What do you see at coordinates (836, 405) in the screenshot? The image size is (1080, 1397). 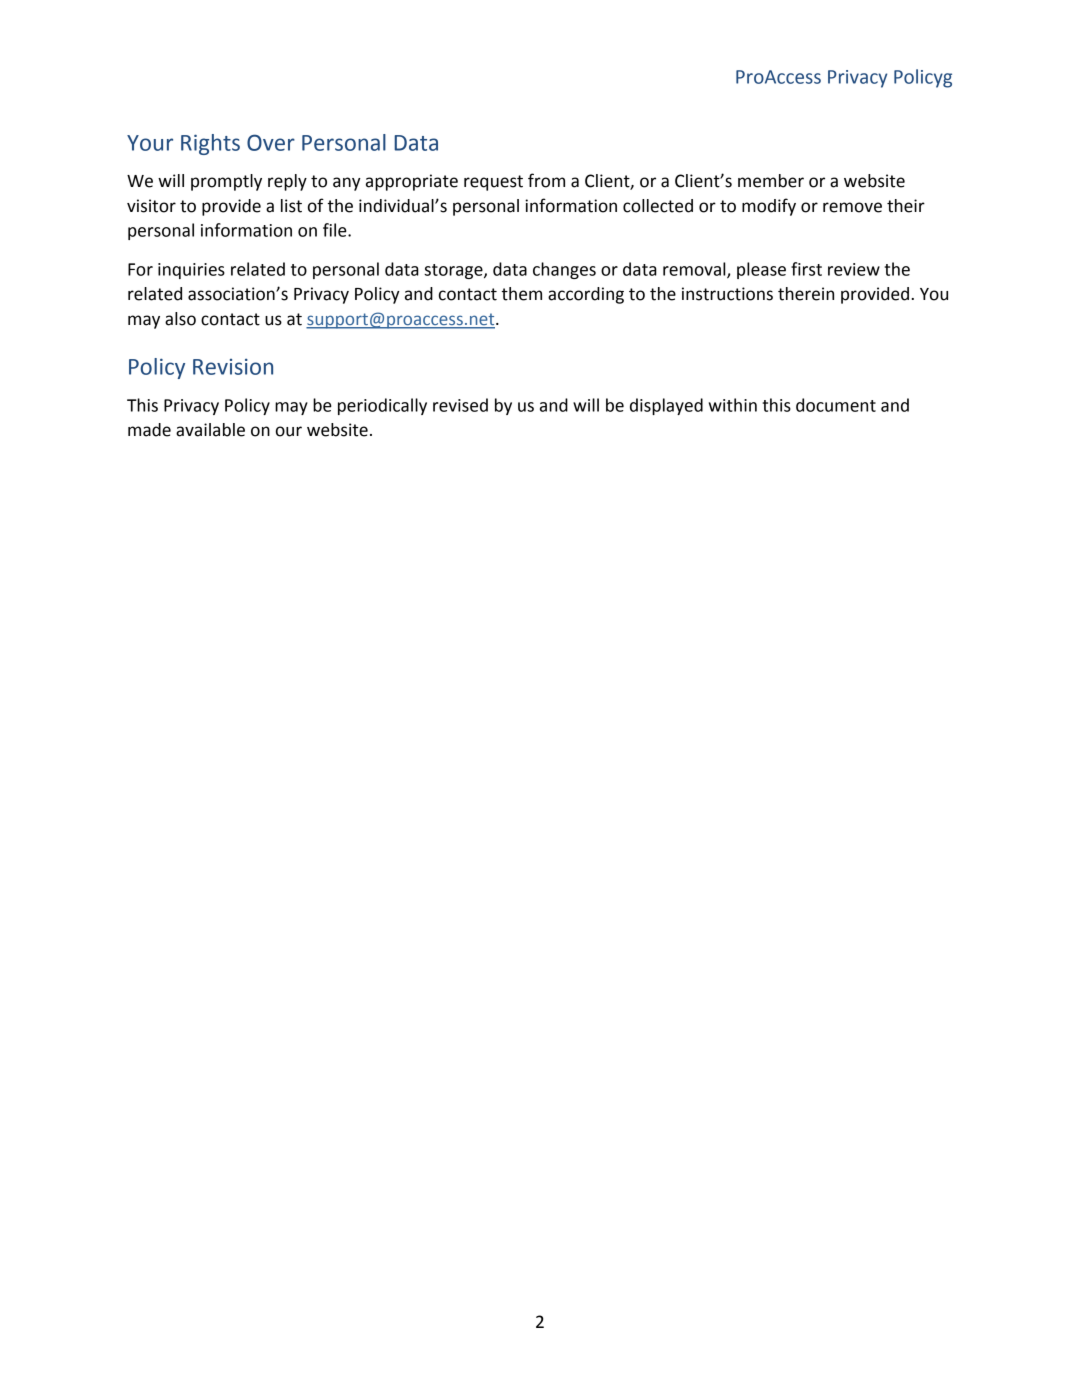 I see `document` at bounding box center [836, 405].
